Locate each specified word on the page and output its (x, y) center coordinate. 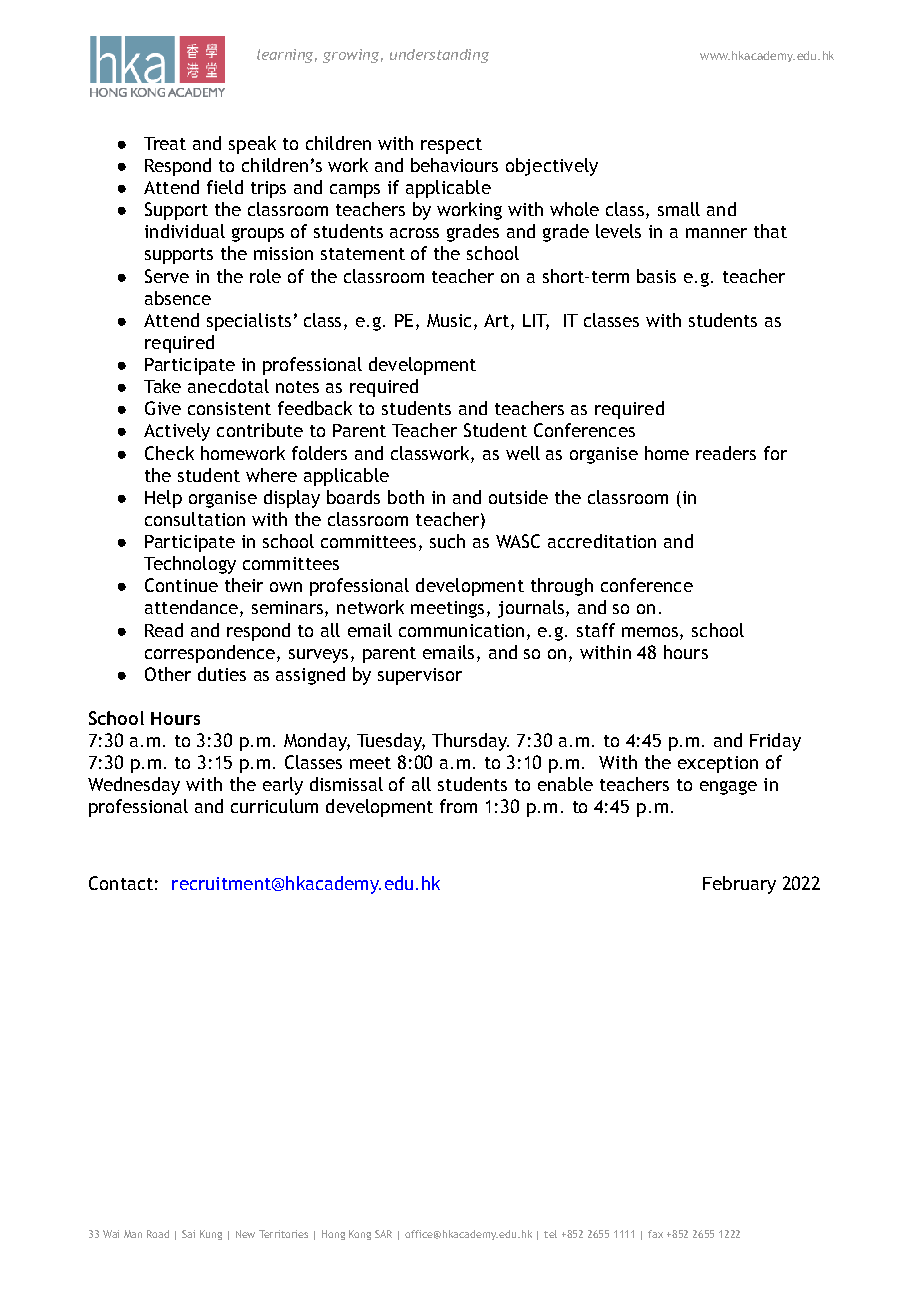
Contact (121, 883)
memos (651, 632)
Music (449, 320)
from (458, 806)
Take (162, 386)
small (679, 209)
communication (461, 630)
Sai (188, 1234)
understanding (439, 56)
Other (168, 674)
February (739, 885)
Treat (165, 143)
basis (656, 276)
